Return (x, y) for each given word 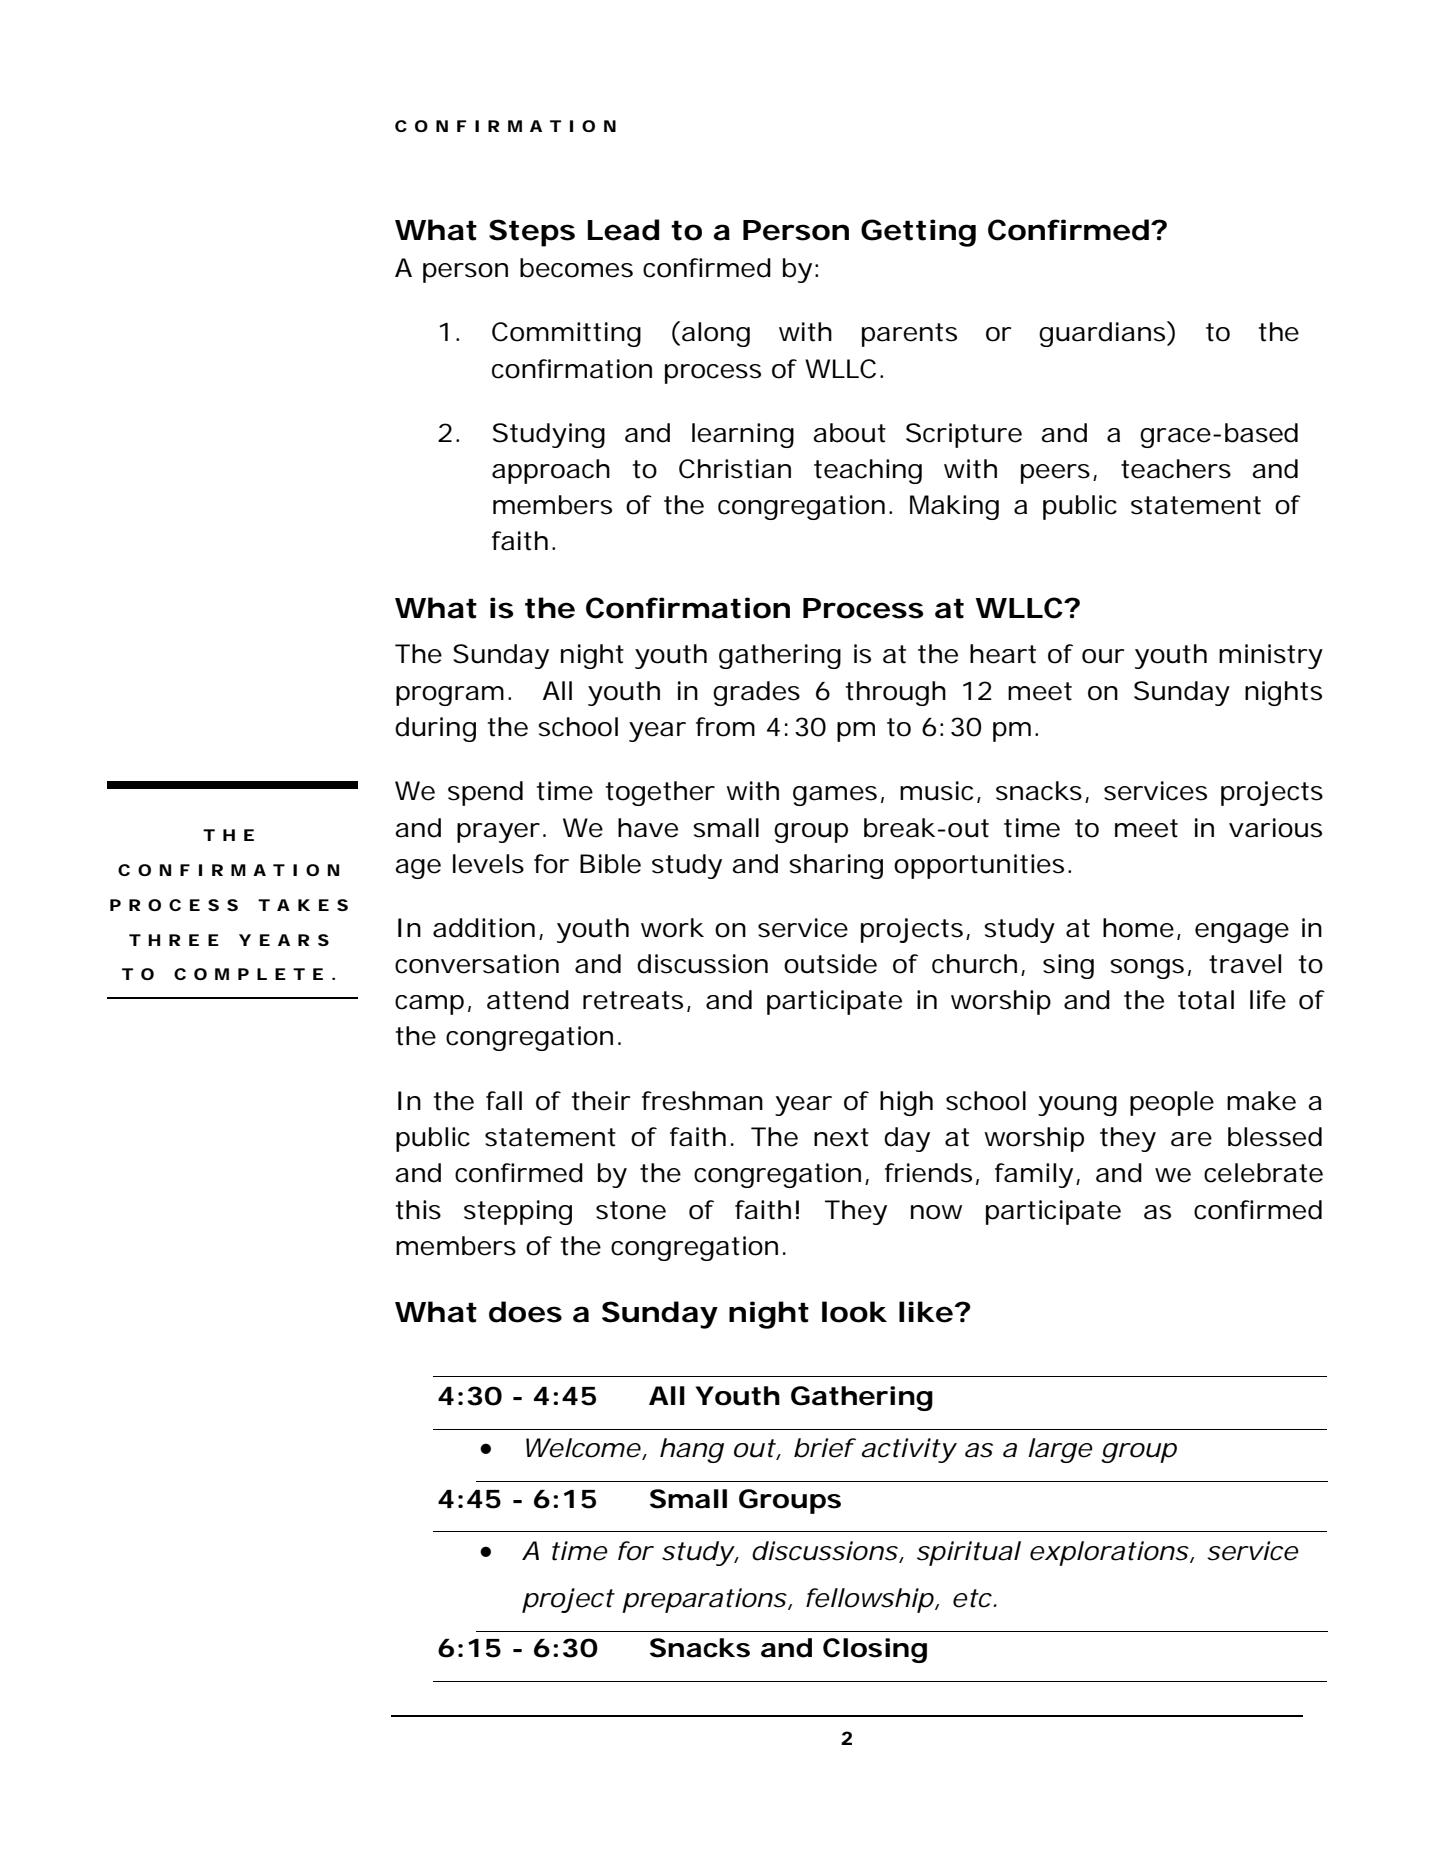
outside (830, 964)
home (1138, 928)
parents (909, 335)
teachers (1176, 469)
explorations (1109, 1553)
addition (484, 928)
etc (972, 1598)
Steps (532, 233)
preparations (704, 1600)
